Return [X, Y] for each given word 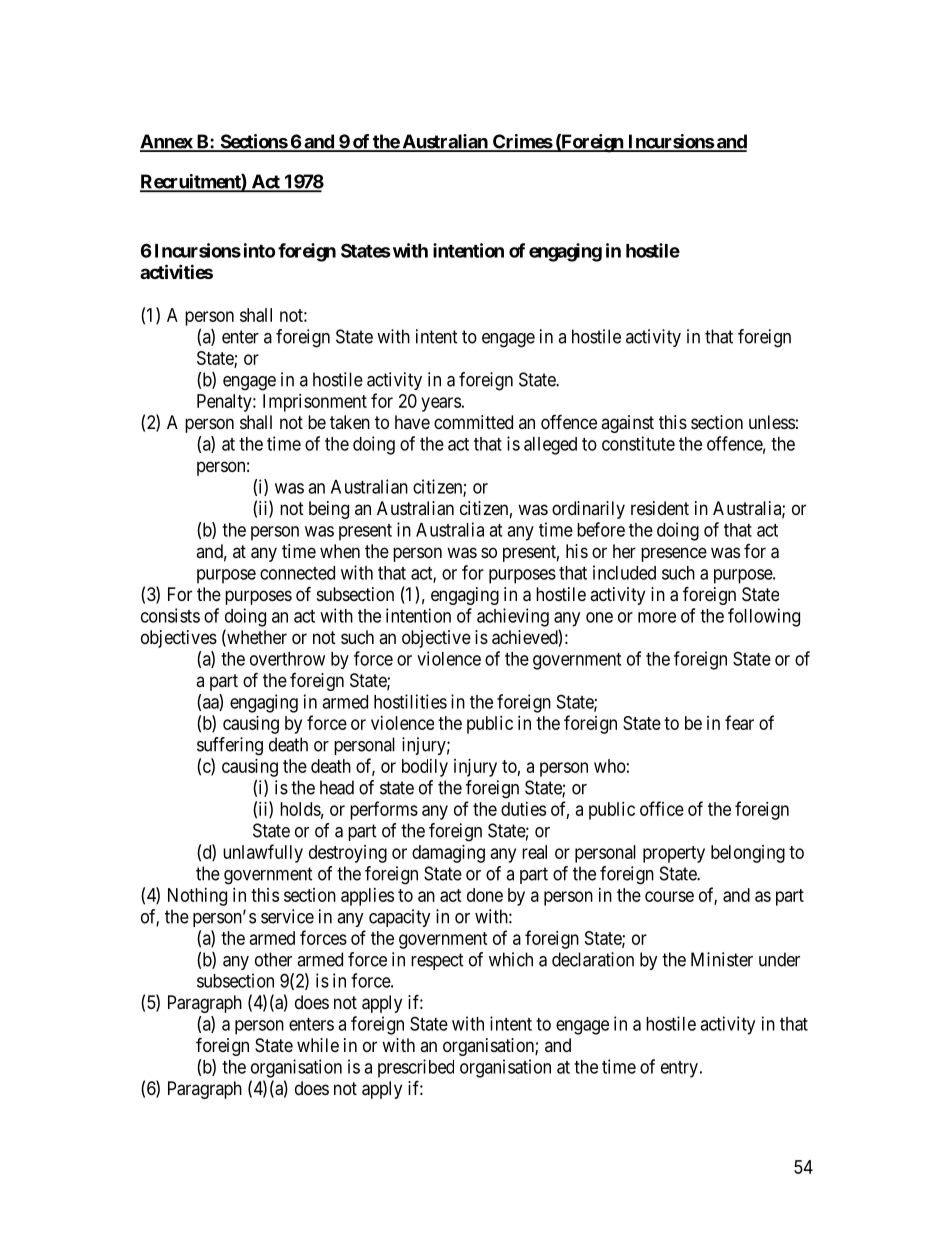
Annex [167, 142]
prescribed [416, 1068]
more [657, 617]
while [318, 1045]
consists [170, 615]
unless [772, 422]
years [441, 404]
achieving [513, 617]
